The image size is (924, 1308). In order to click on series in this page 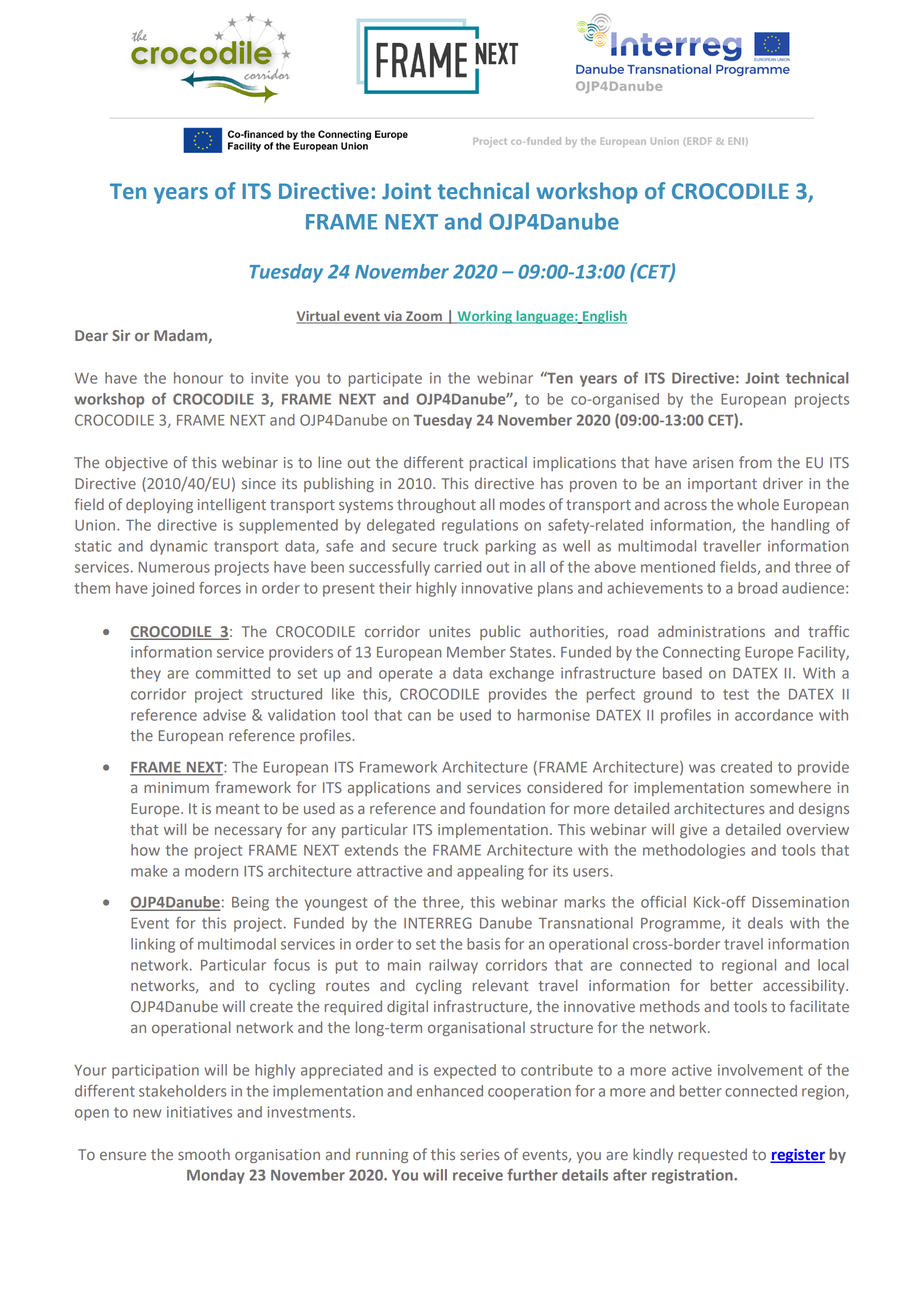, I will do `click(480, 1154)`.
